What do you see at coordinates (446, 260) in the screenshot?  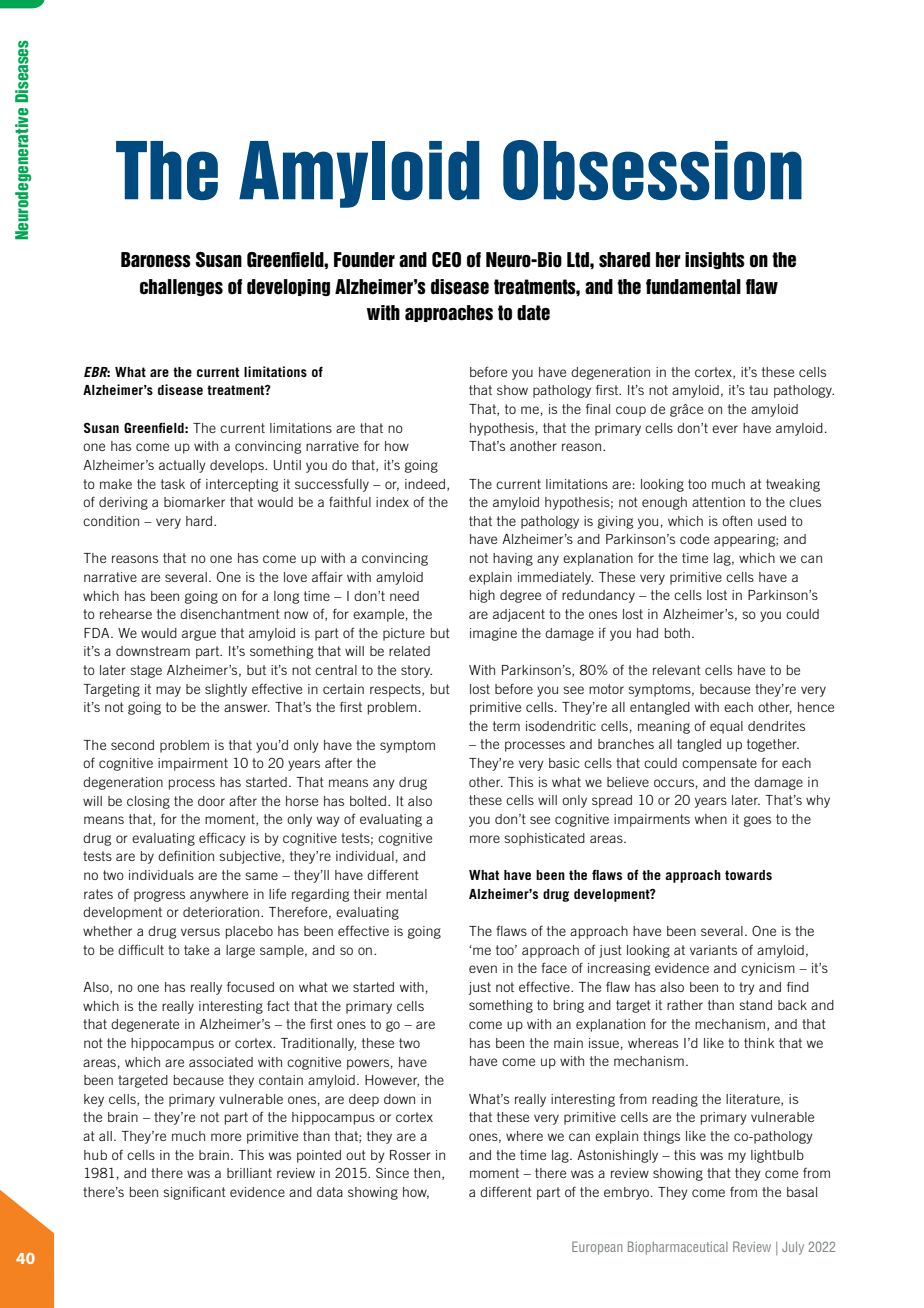 I see `CEO` at bounding box center [446, 260].
